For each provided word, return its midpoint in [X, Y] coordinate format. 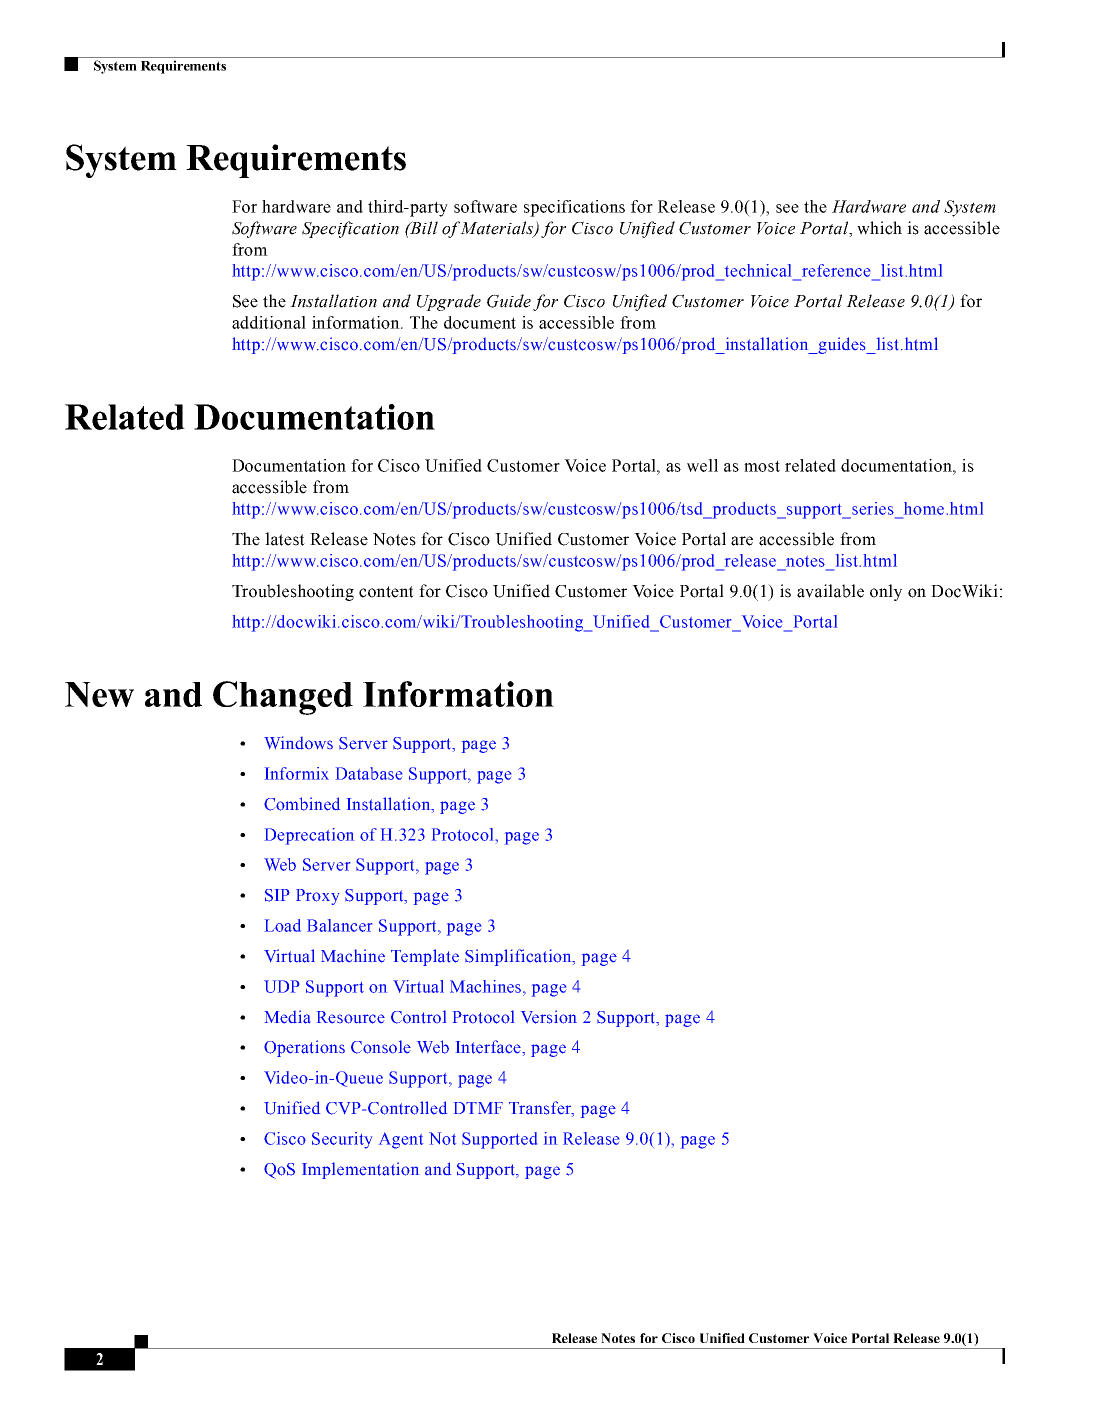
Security [342, 1140]
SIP [277, 895]
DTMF [478, 1108]
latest [285, 539]
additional [269, 322]
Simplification [519, 957]
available [830, 591]
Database [369, 773]
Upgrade [449, 302]
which [879, 228]
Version [549, 1017]
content [386, 592]
